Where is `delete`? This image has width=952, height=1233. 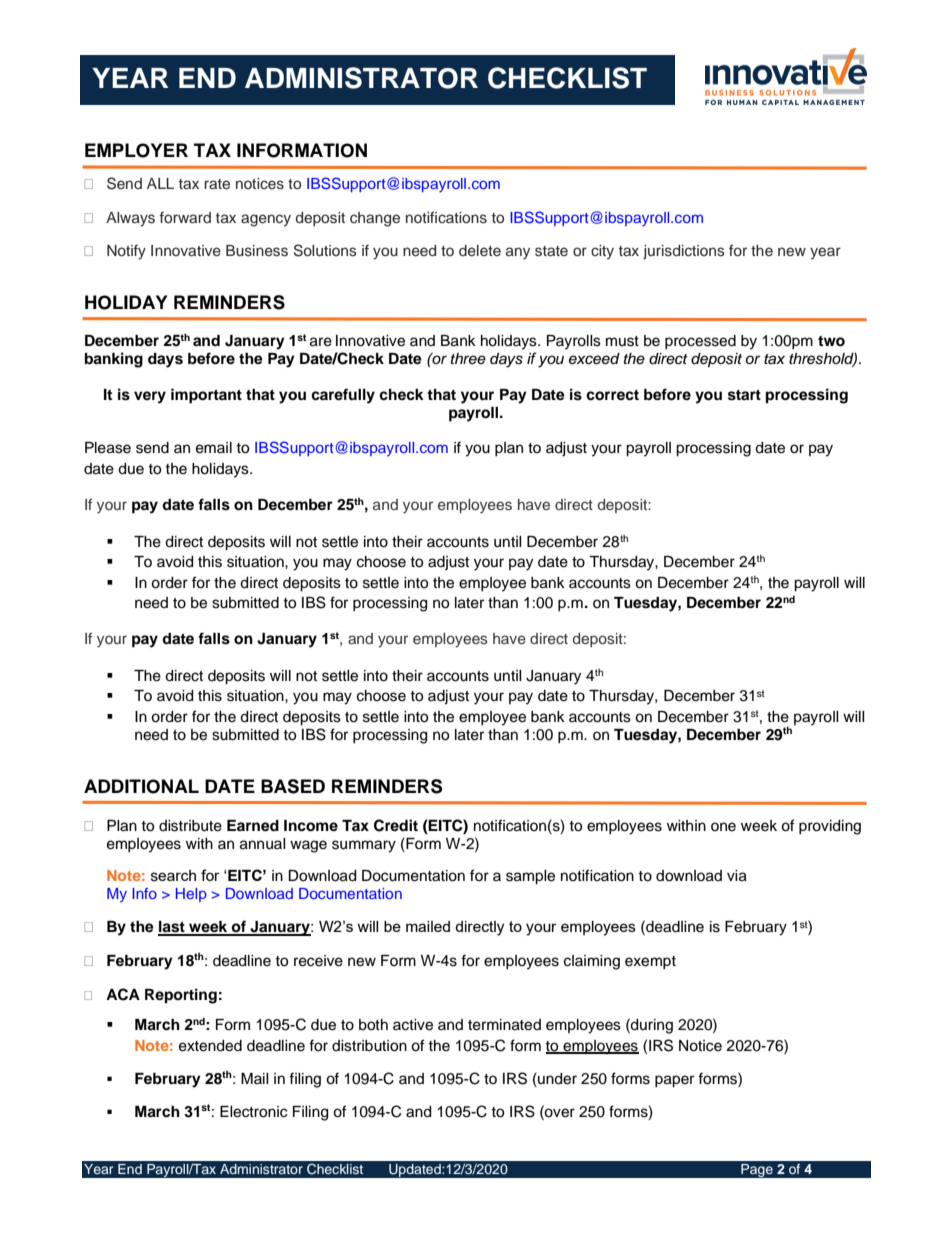 delete is located at coordinates (480, 251).
